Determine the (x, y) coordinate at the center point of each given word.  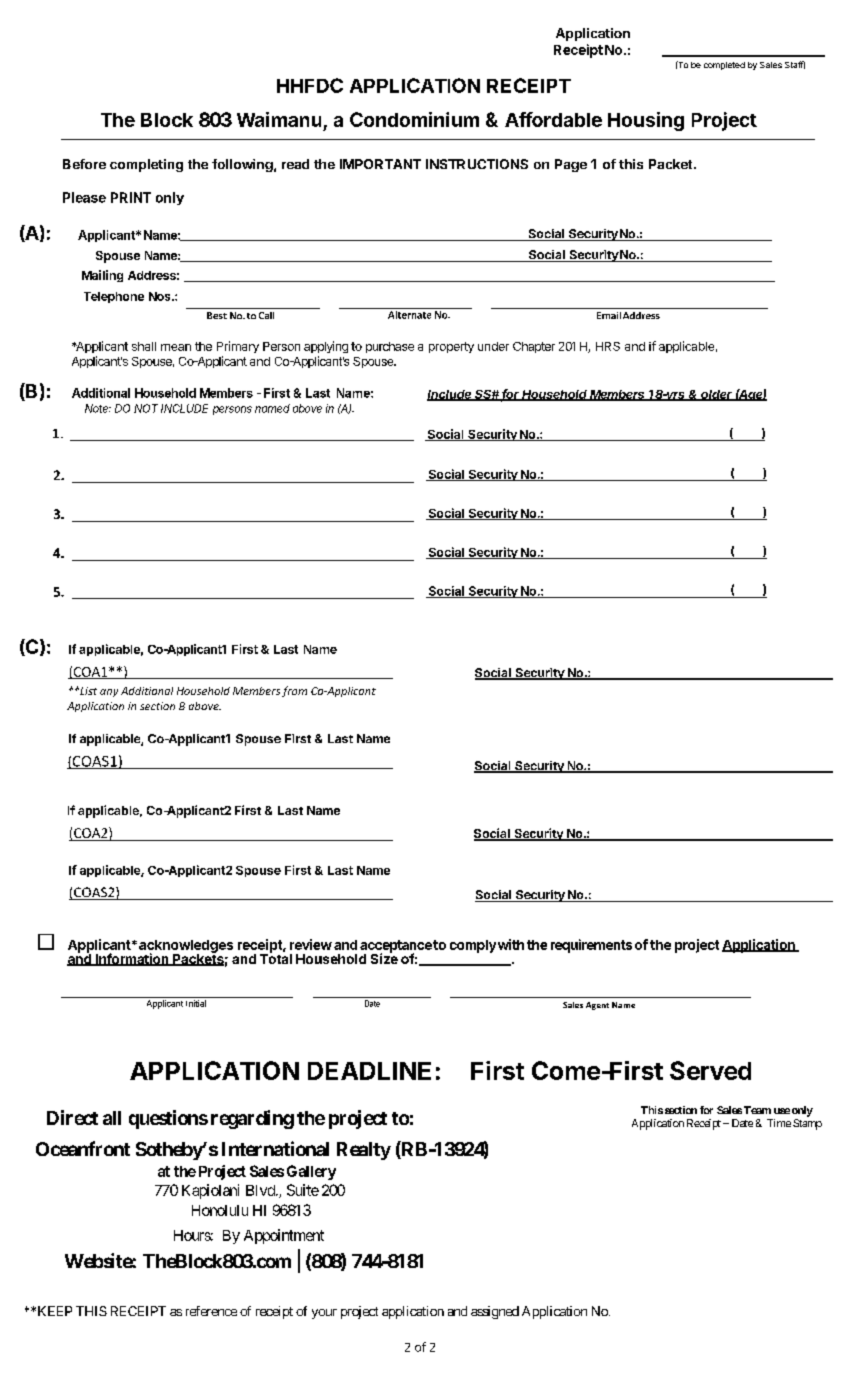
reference (211, 1311)
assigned (495, 1312)
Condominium (414, 119)
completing (146, 165)
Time (779, 1123)
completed (724, 66)
